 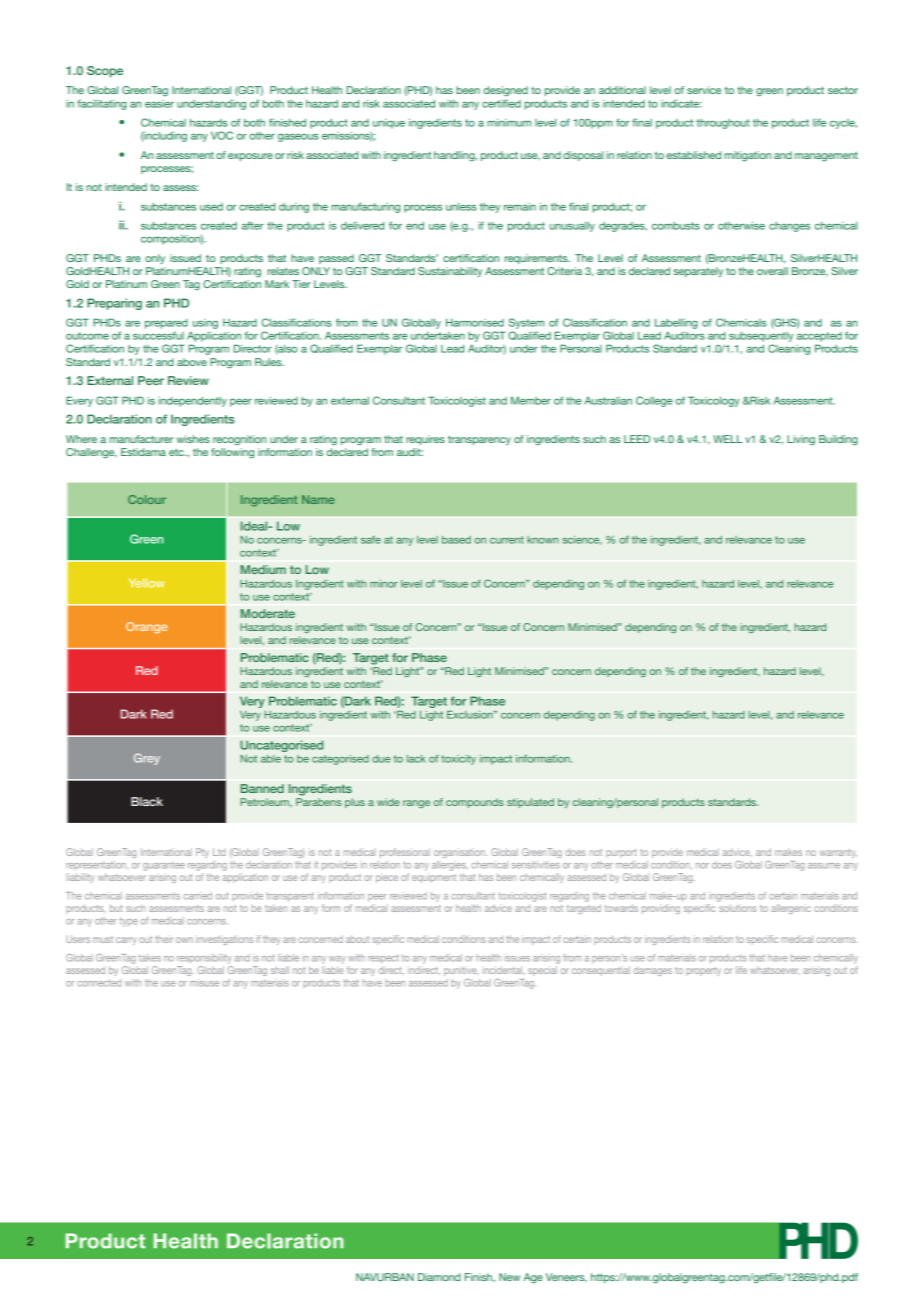 What do you see at coordinates (159, 104) in the screenshot?
I see `easier` at bounding box center [159, 104].
